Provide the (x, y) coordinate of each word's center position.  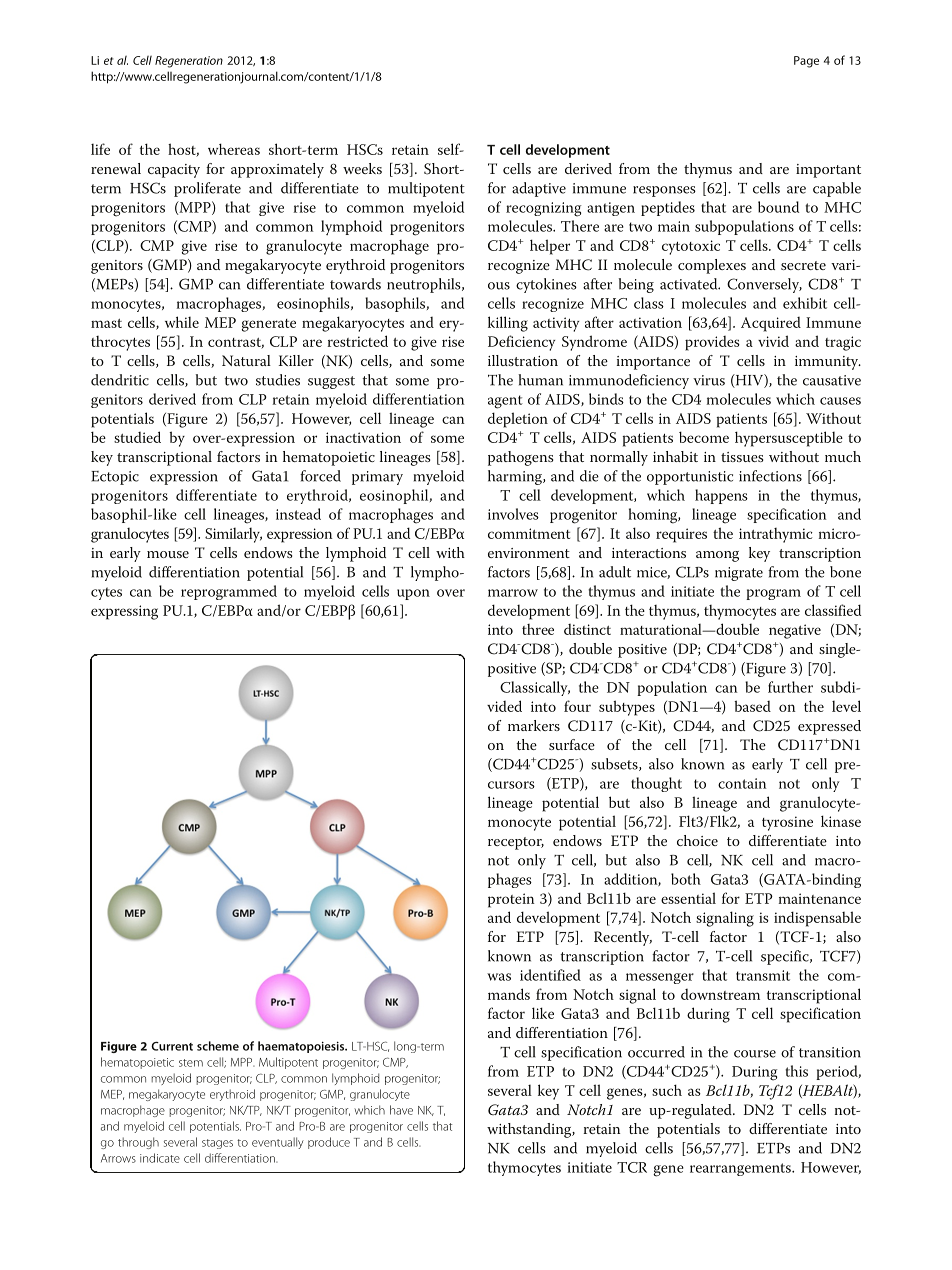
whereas (234, 149)
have (401, 1110)
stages (217, 1144)
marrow (513, 593)
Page (806, 62)
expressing (124, 612)
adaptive (539, 189)
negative (795, 631)
